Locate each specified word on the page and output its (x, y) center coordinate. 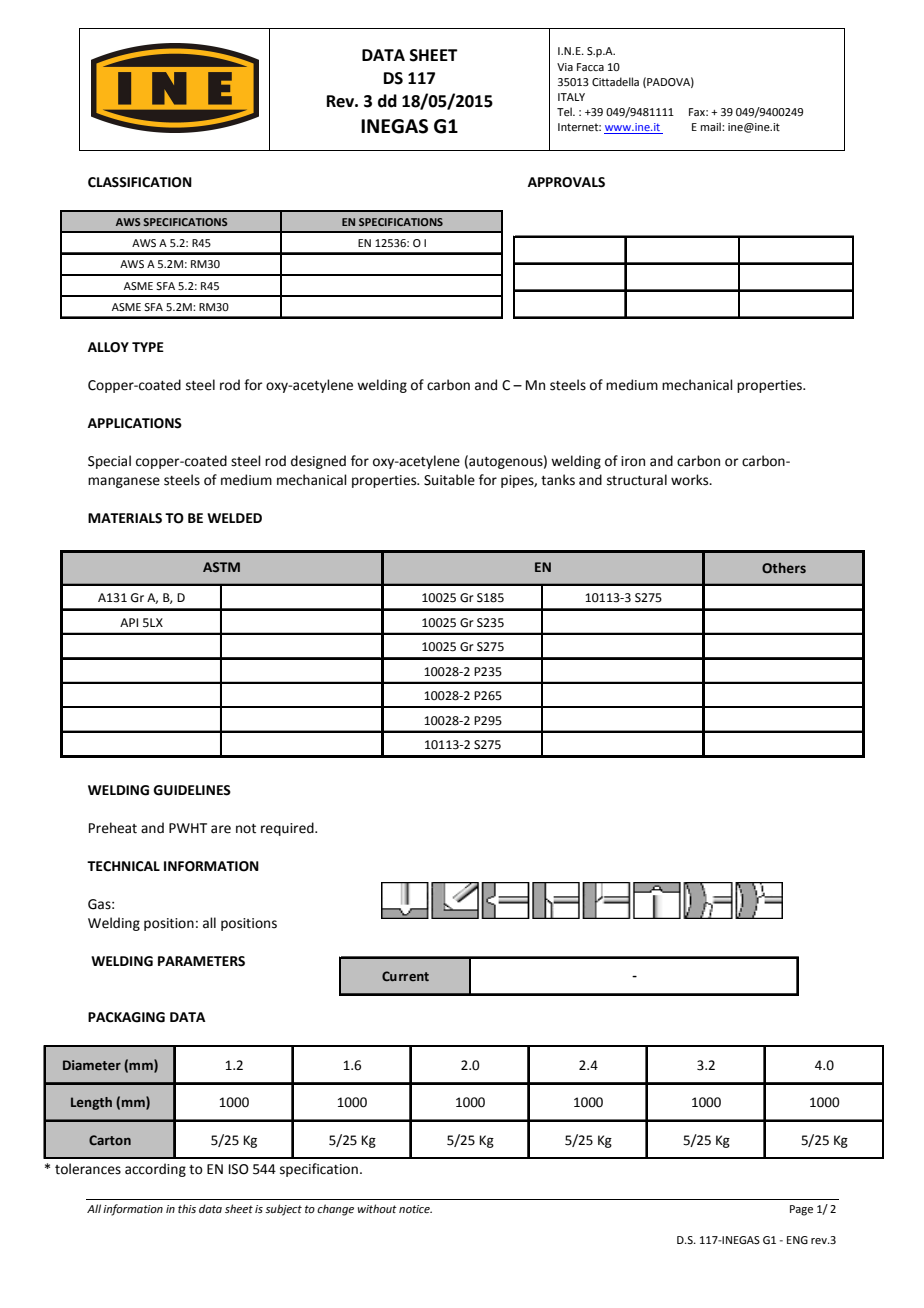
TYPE (148, 347)
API (129, 622)
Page (801, 1210)
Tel (565, 111)
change (335, 1210)
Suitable (449, 480)
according (155, 1170)
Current (405, 976)
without (377, 1208)
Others (784, 568)
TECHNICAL (123, 866)
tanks (558, 480)
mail (712, 126)
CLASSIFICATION (140, 182)
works (691, 480)
